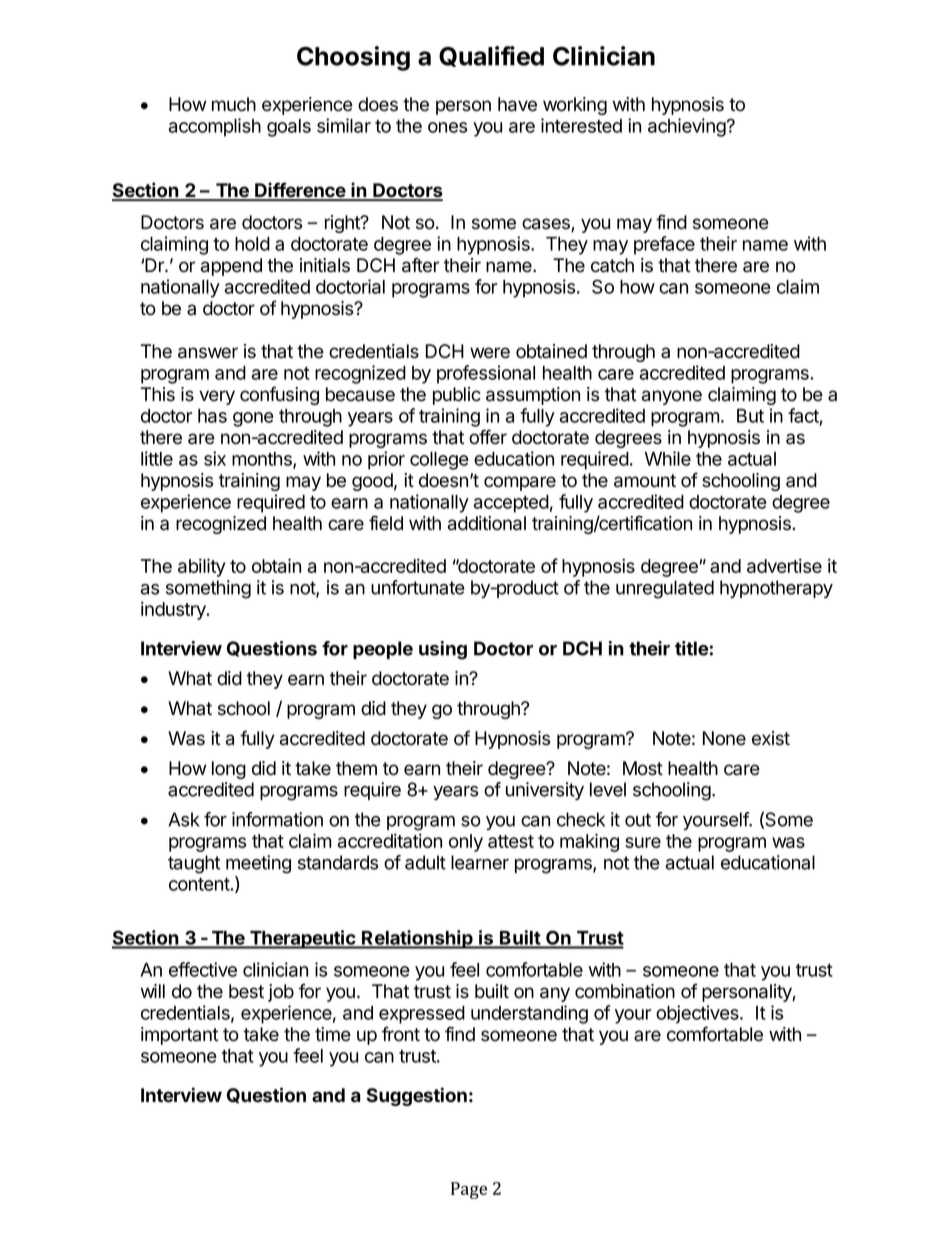  I want to click on Qualified, so click(491, 56).
